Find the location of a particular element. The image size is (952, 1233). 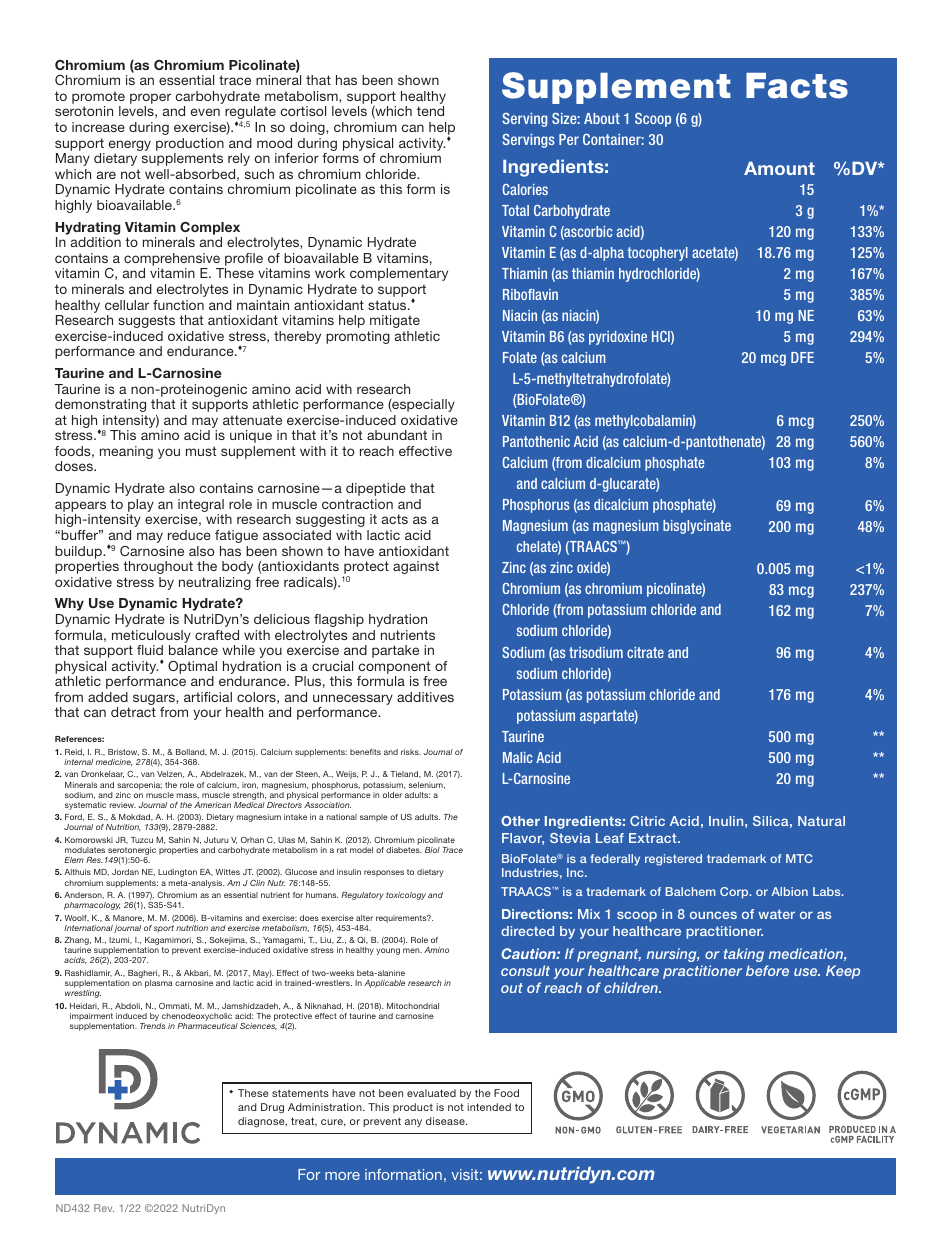

Amount is located at coordinates (779, 168).
